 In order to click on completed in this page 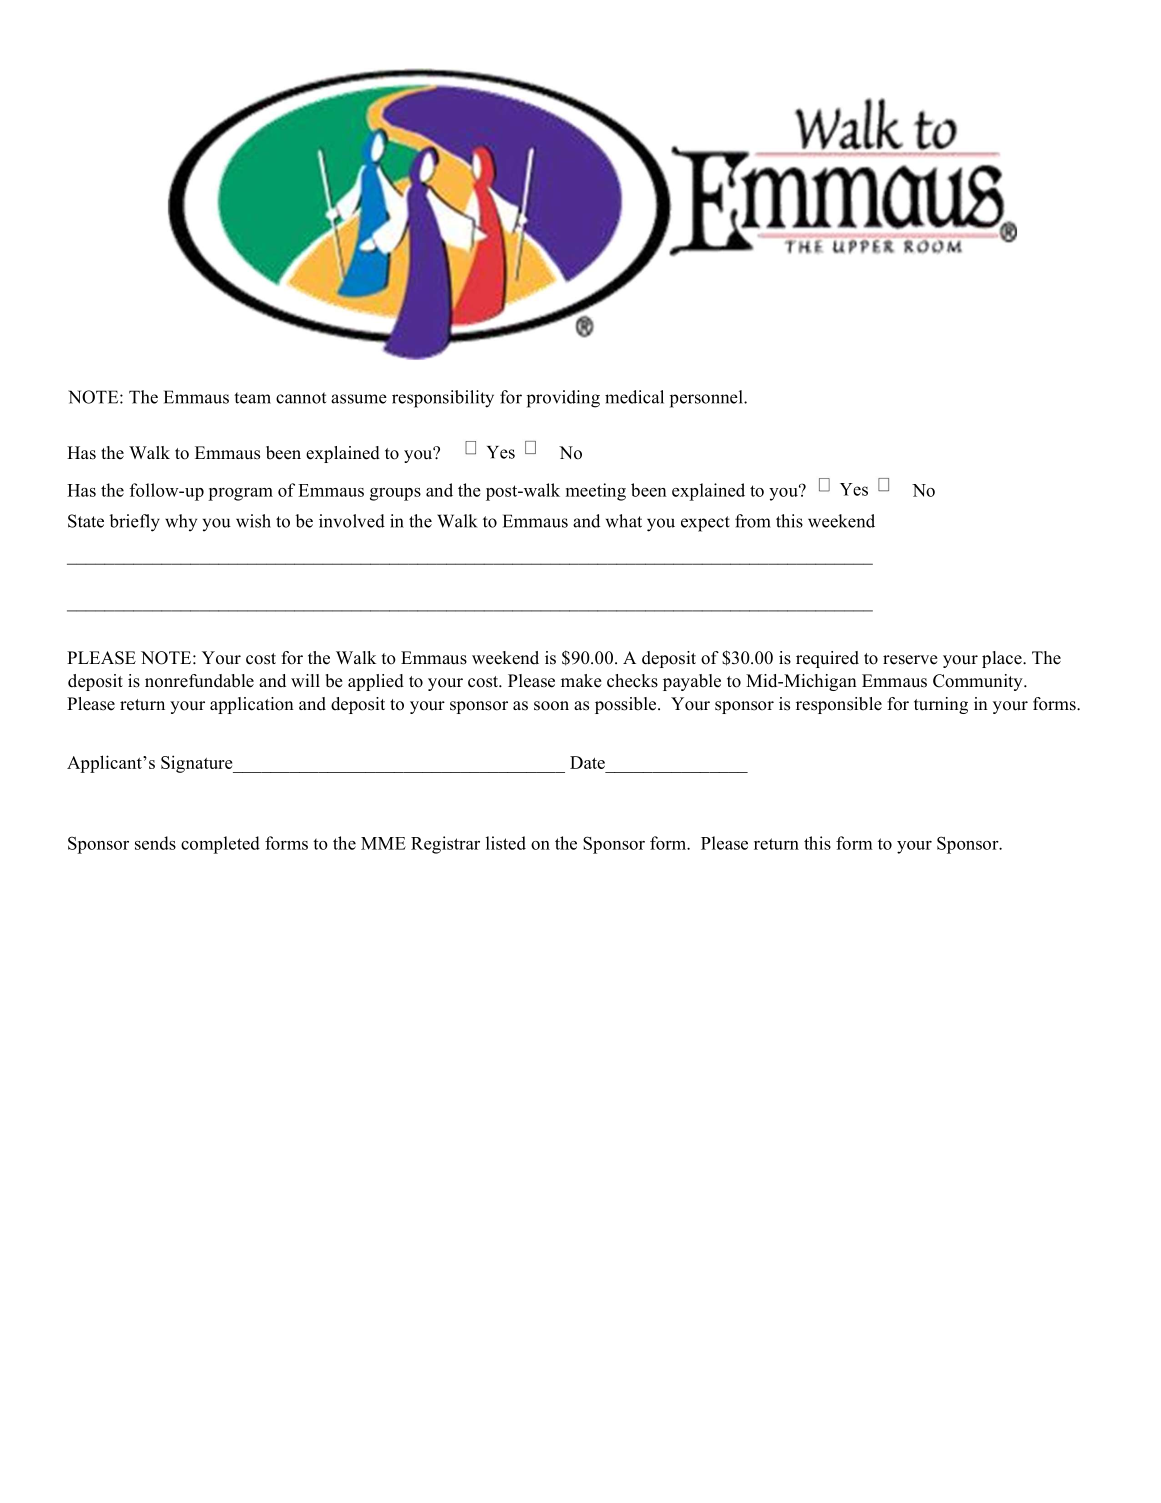, I will do `click(220, 845)`.
